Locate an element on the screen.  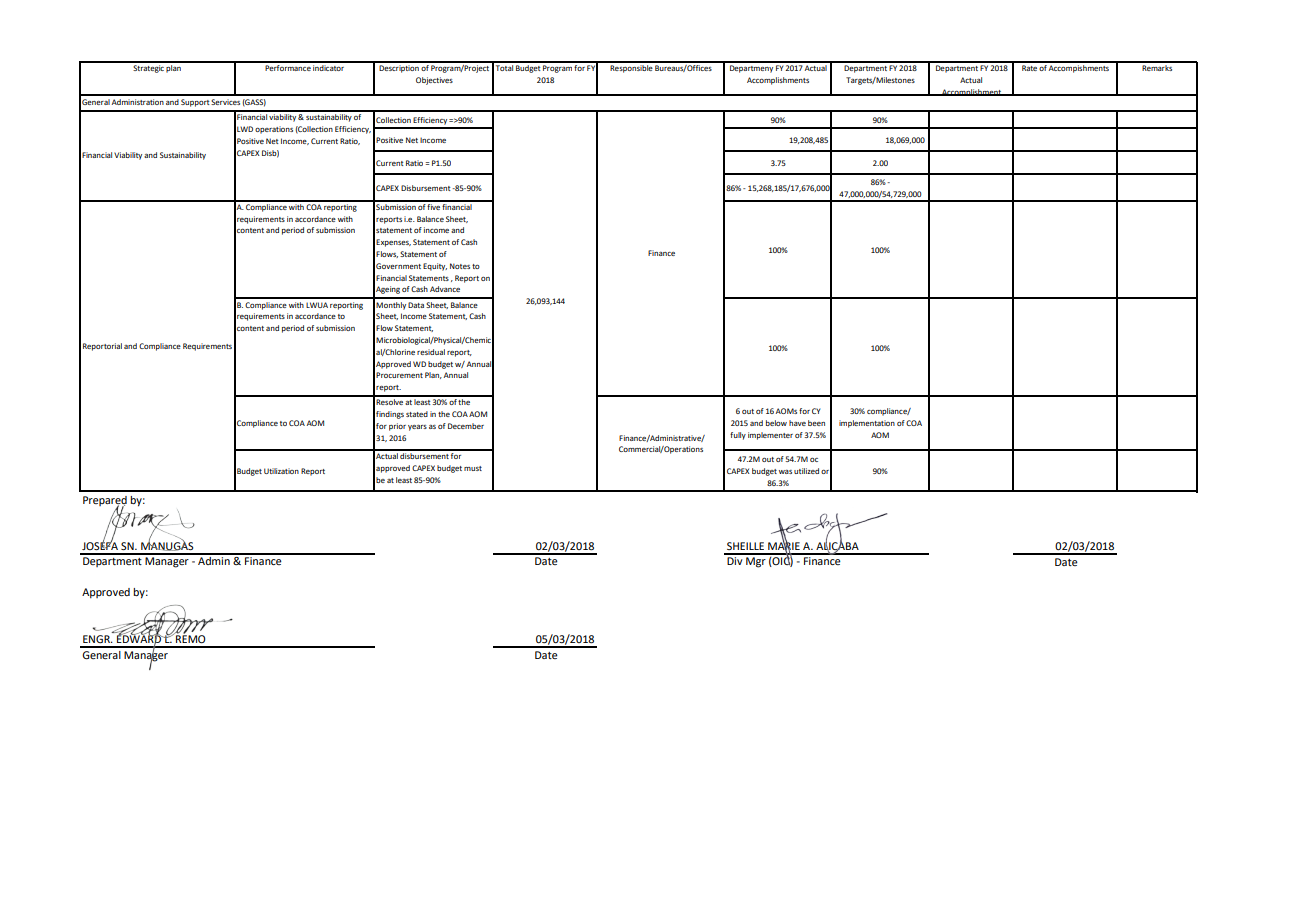
Procurement is located at coordinates (399, 375).
